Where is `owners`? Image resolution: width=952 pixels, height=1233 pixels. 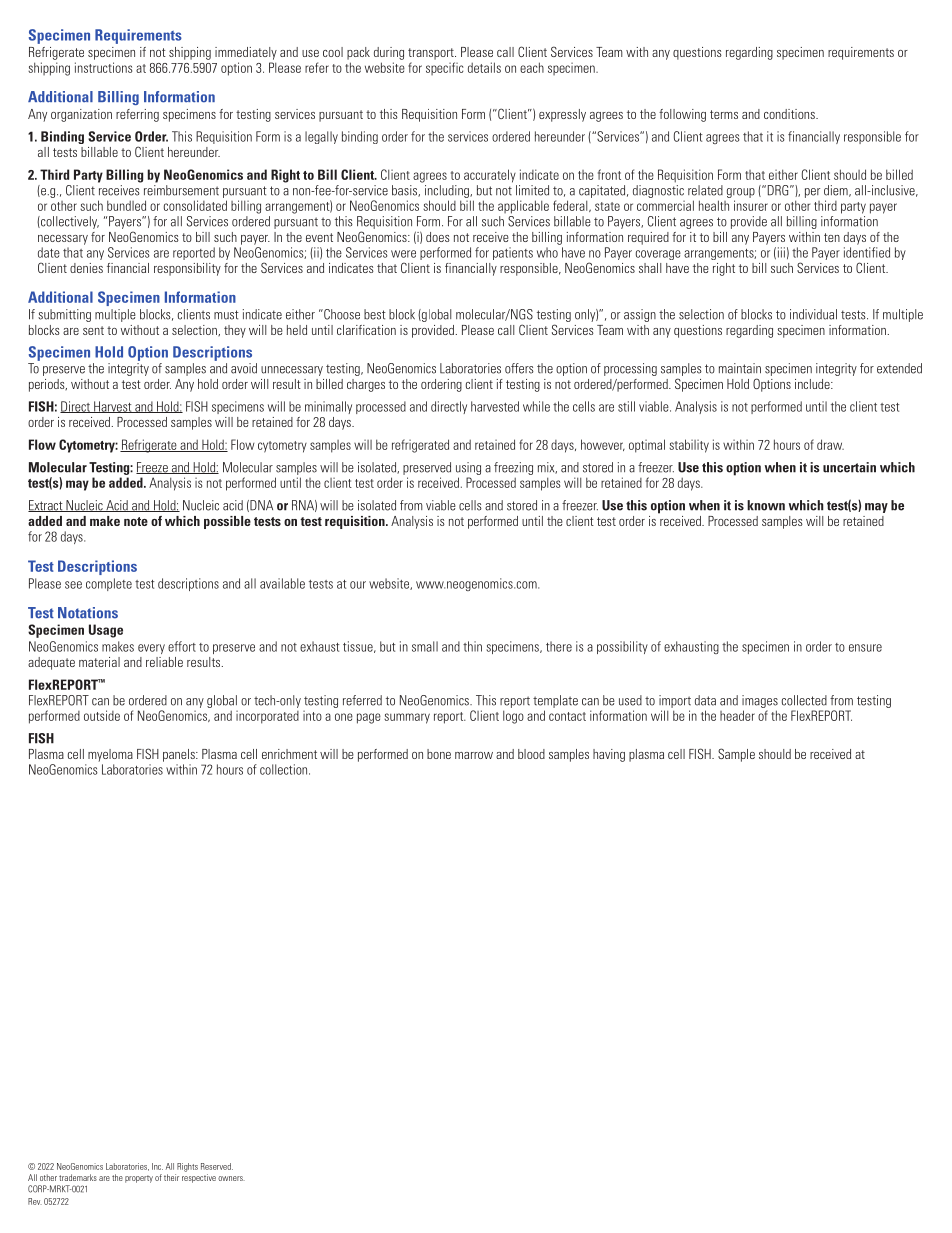 owners is located at coordinates (231, 1178).
